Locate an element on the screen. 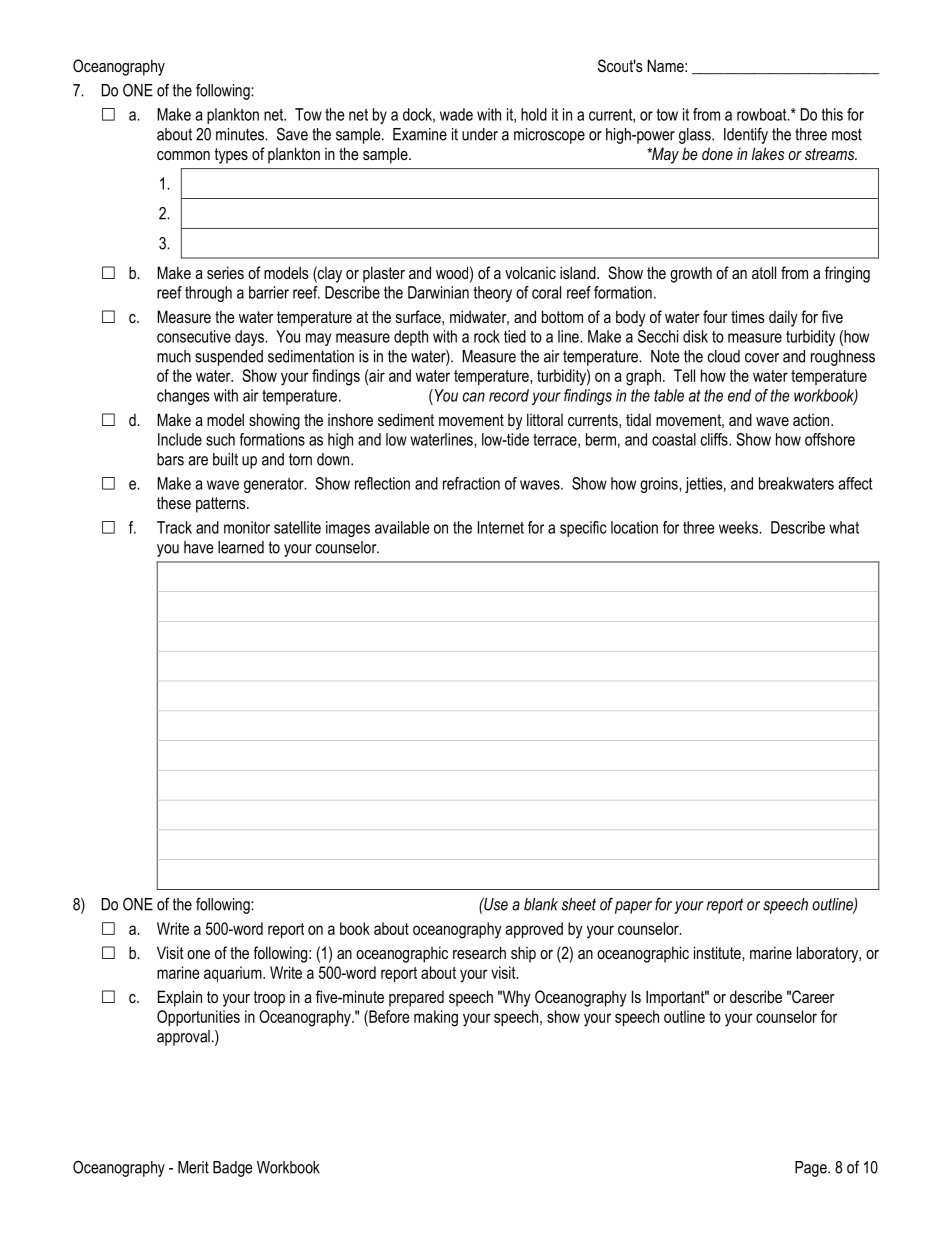 Image resolution: width=952 pixels, height=1233 pixels. types is located at coordinates (231, 156).
